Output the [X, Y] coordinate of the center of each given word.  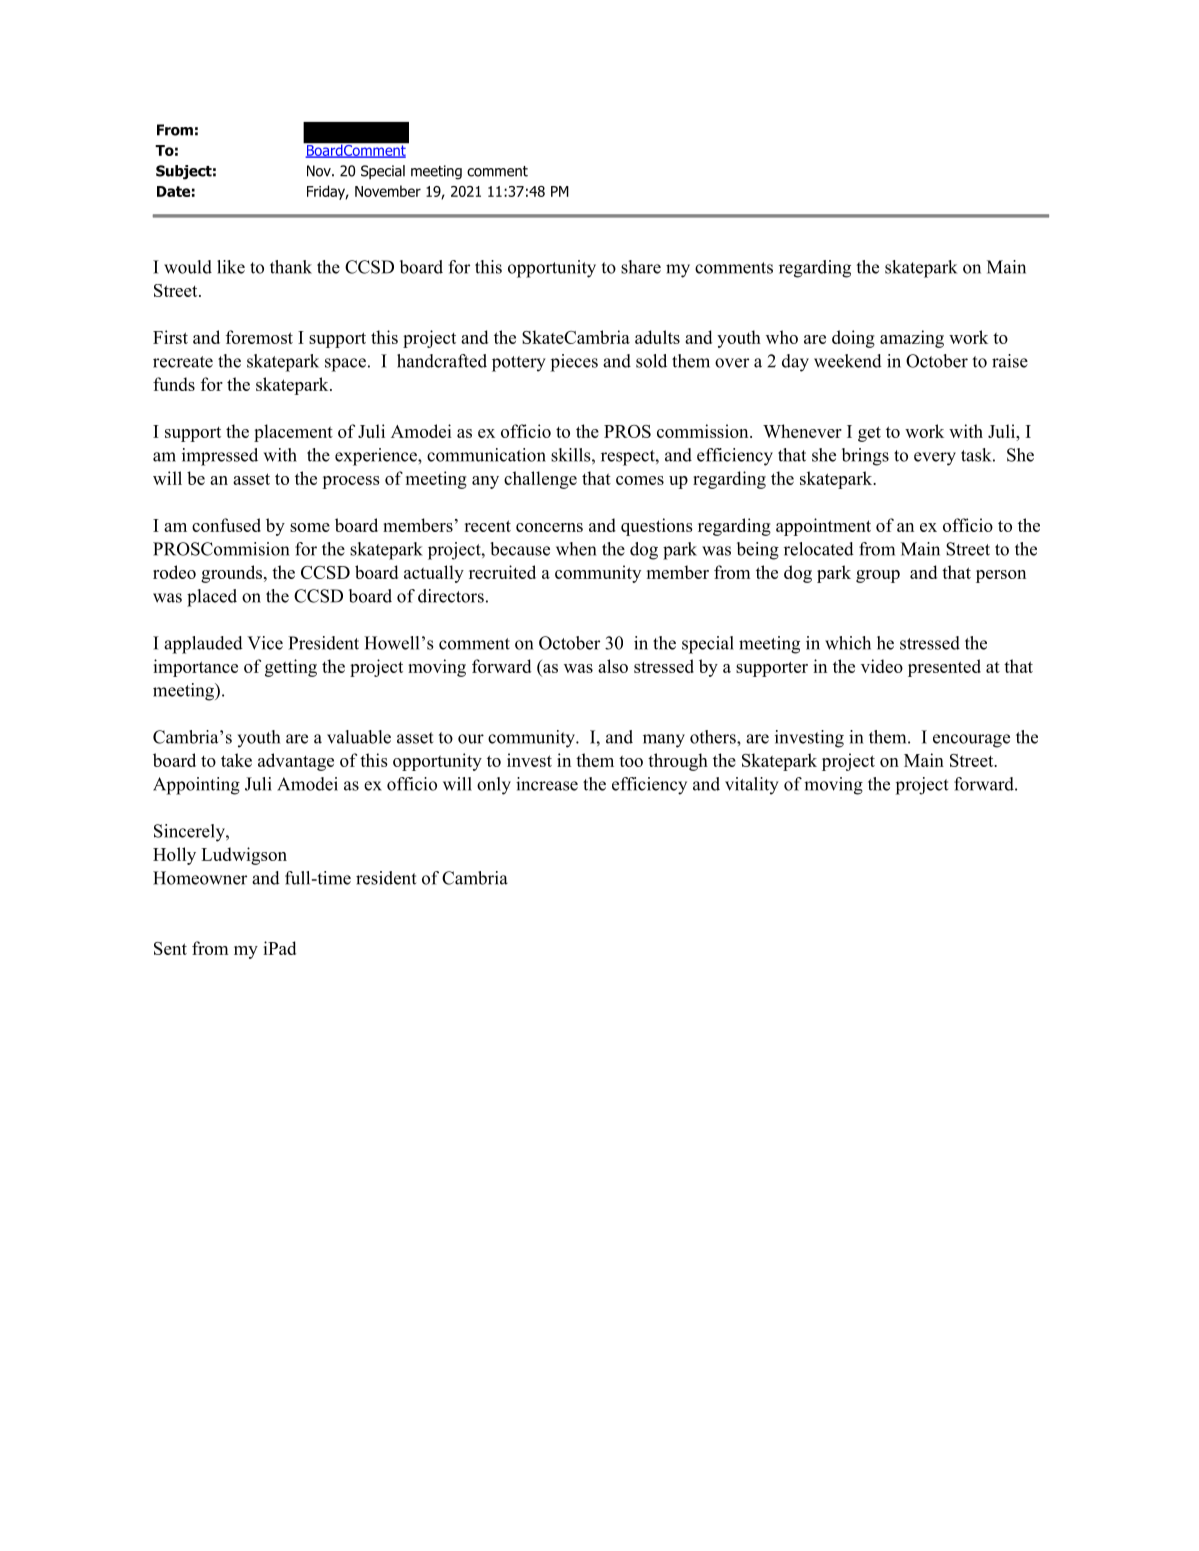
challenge [540, 480]
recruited [502, 572]
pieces [574, 363]
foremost [259, 337]
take [236, 760]
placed [212, 598]
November [388, 191]
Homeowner [200, 878]
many [664, 741]
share [641, 267]
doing [853, 339]
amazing [912, 339]
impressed [220, 457]
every [935, 459]
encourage [971, 741]
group [878, 576]
